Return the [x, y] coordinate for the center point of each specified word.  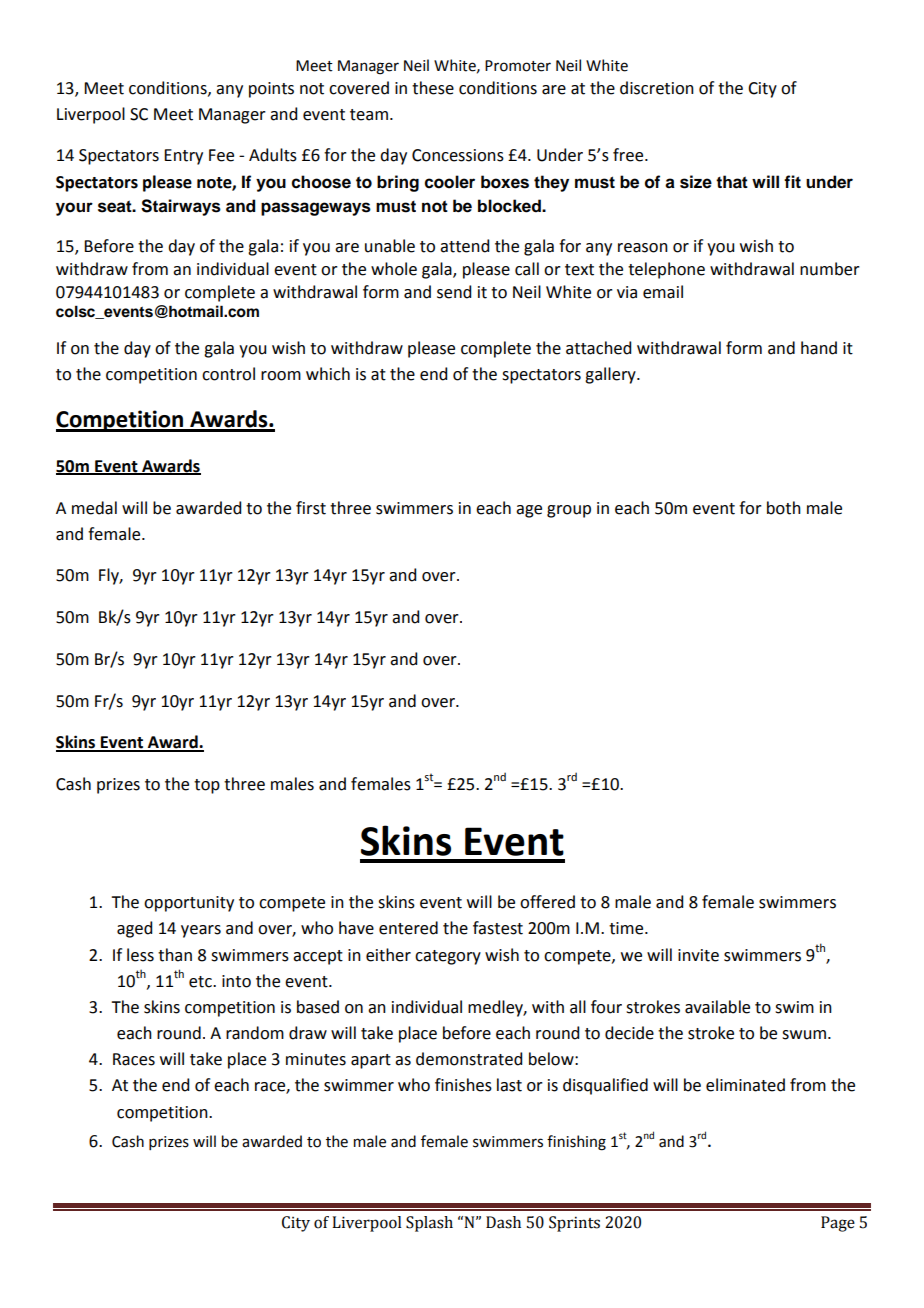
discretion [657, 88]
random [255, 1033]
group [569, 511]
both [784, 508]
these [433, 88]
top [207, 786]
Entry [183, 157]
